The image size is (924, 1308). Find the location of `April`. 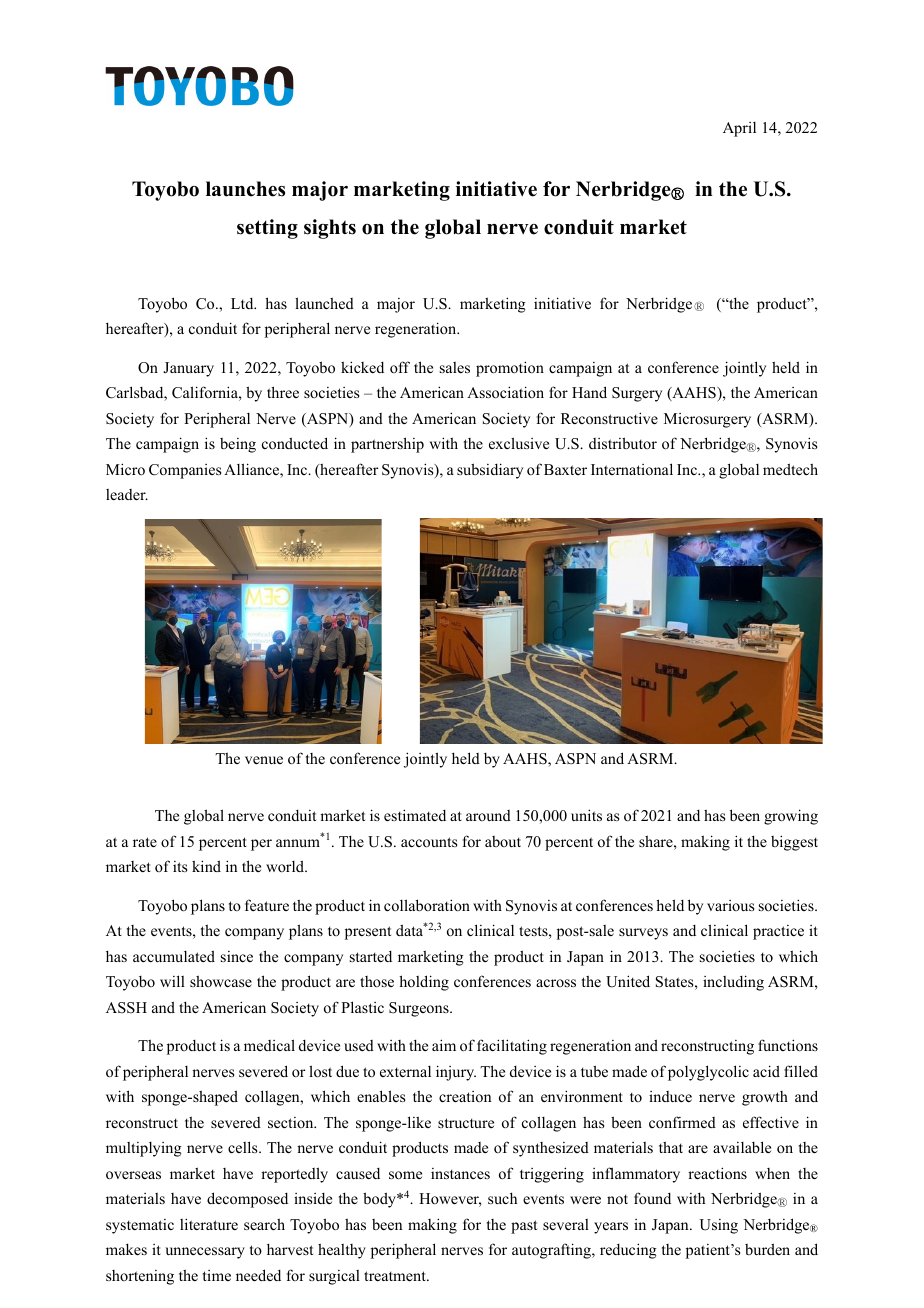

April is located at coordinates (739, 129).
